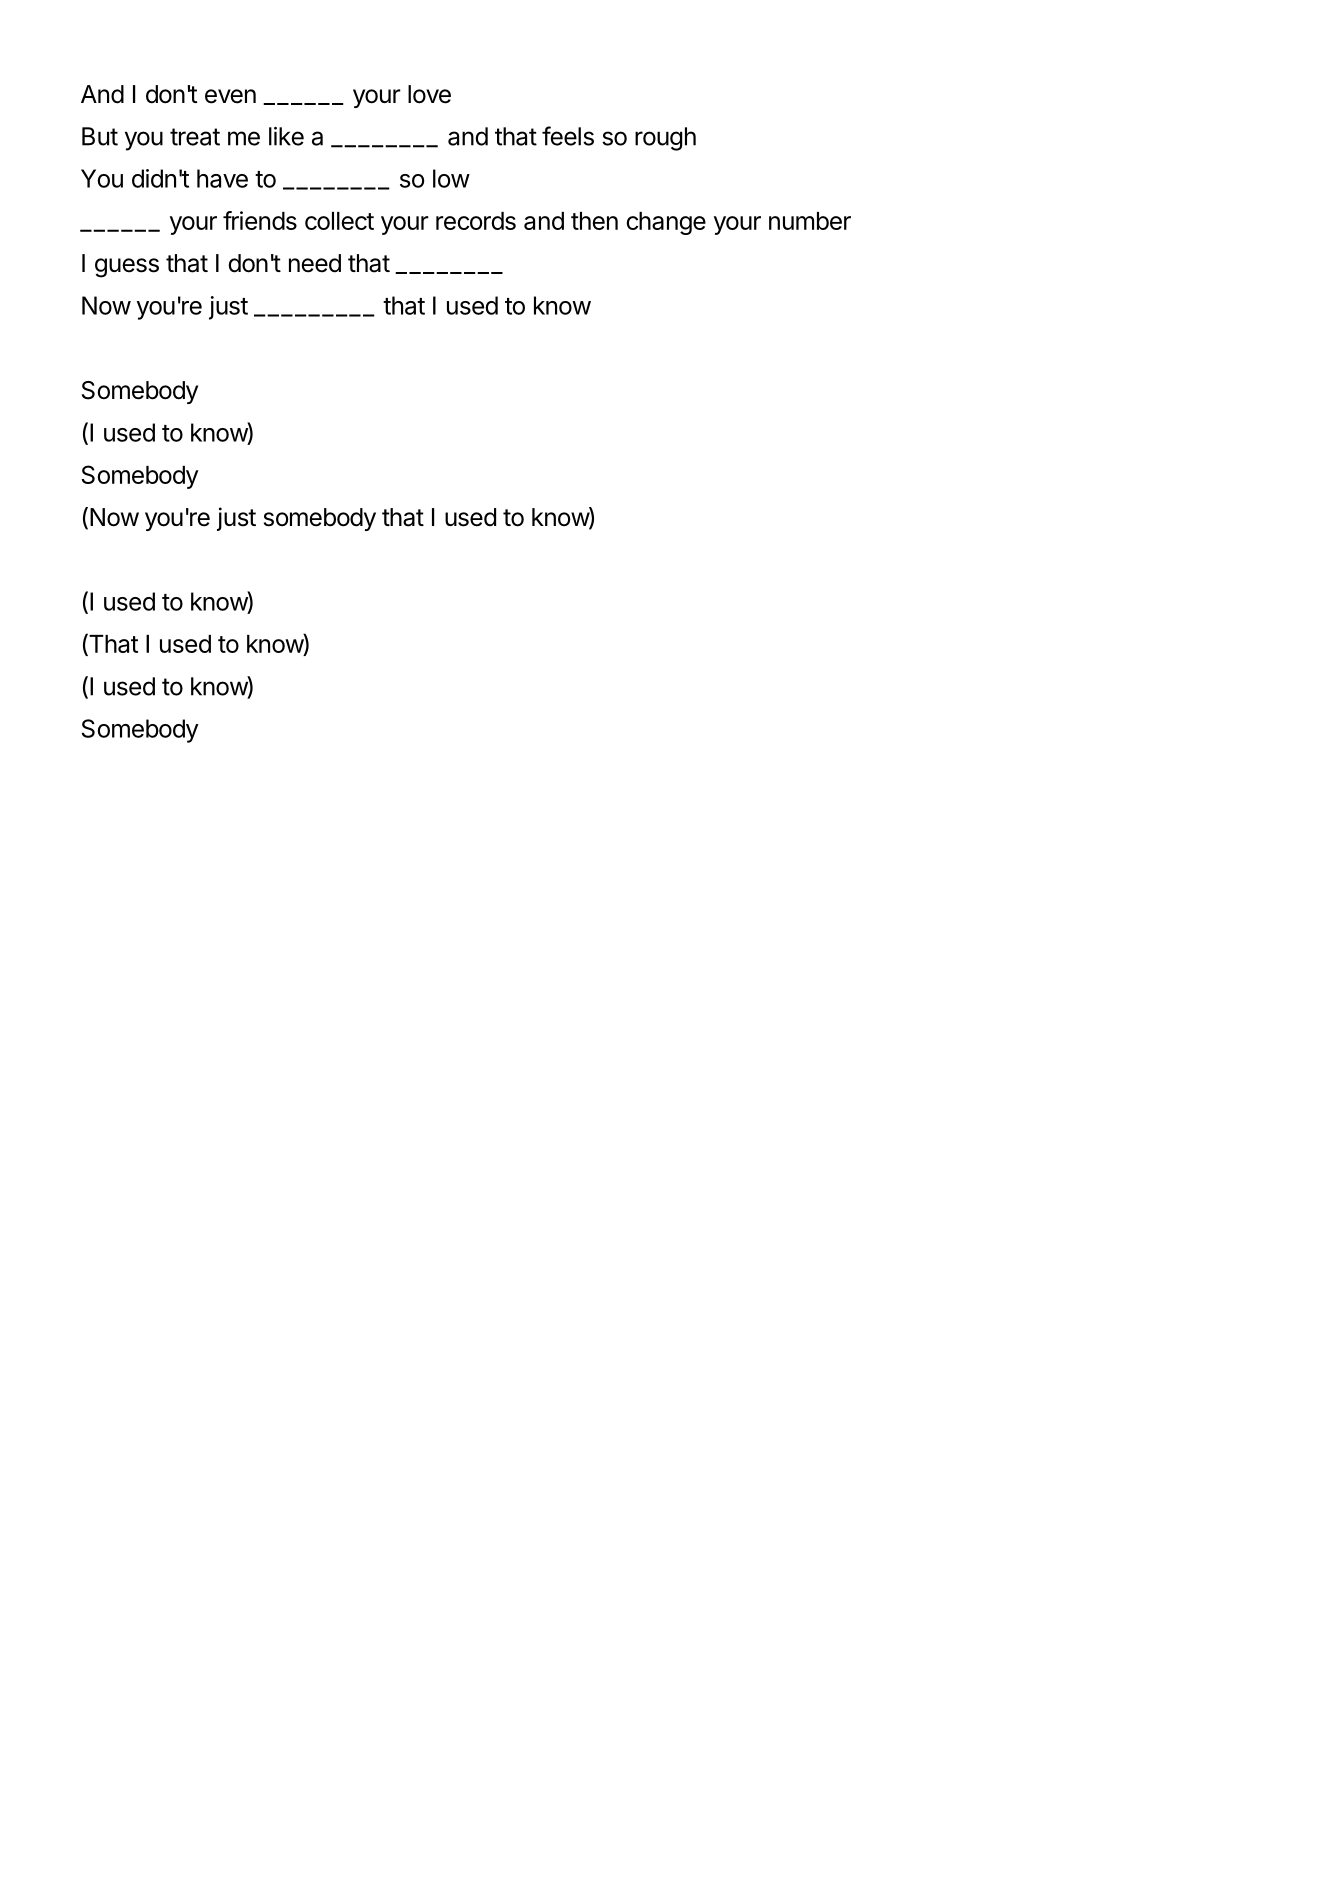 This screenshot has height=1877, width=1326. I want to click on even, so click(230, 96).
